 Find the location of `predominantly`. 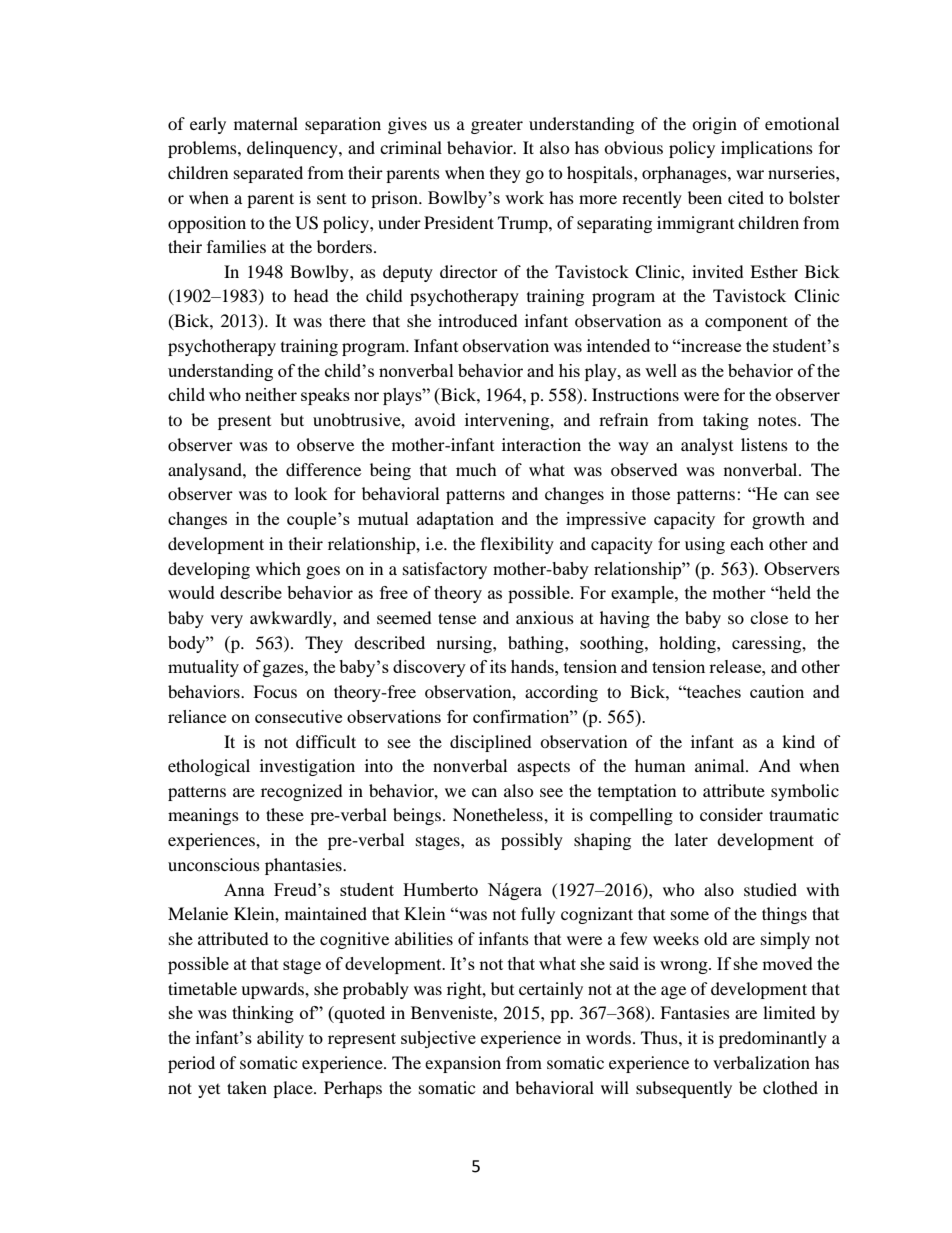

predominantly is located at coordinates (773, 1039).
